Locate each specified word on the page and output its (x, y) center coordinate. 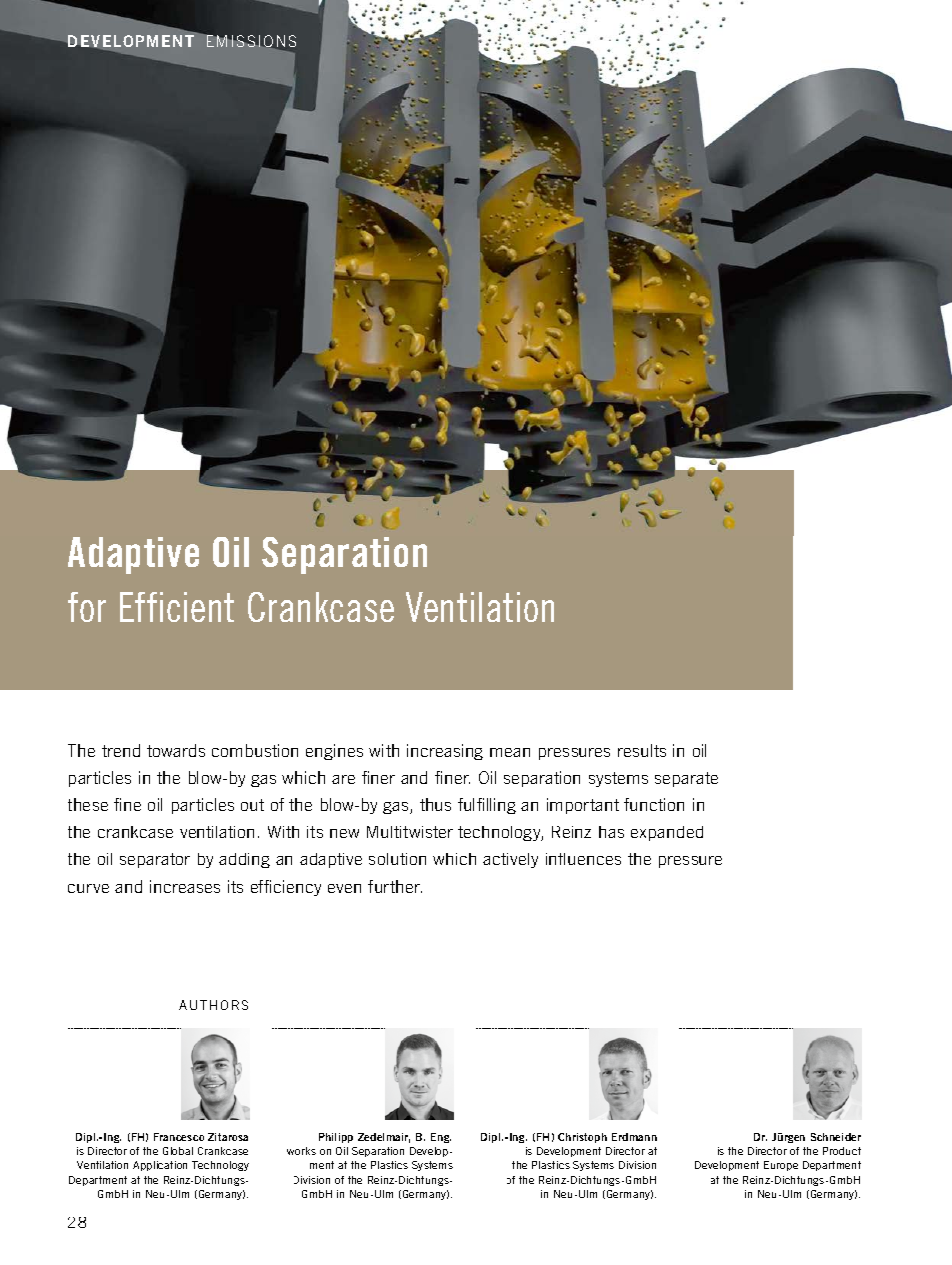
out (252, 805)
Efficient (177, 607)
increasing (445, 752)
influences (583, 859)
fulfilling (487, 806)
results (642, 750)
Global (178, 1151)
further (395, 886)
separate (686, 779)
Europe (781, 1166)
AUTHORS (213, 1005)
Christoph (582, 1138)
